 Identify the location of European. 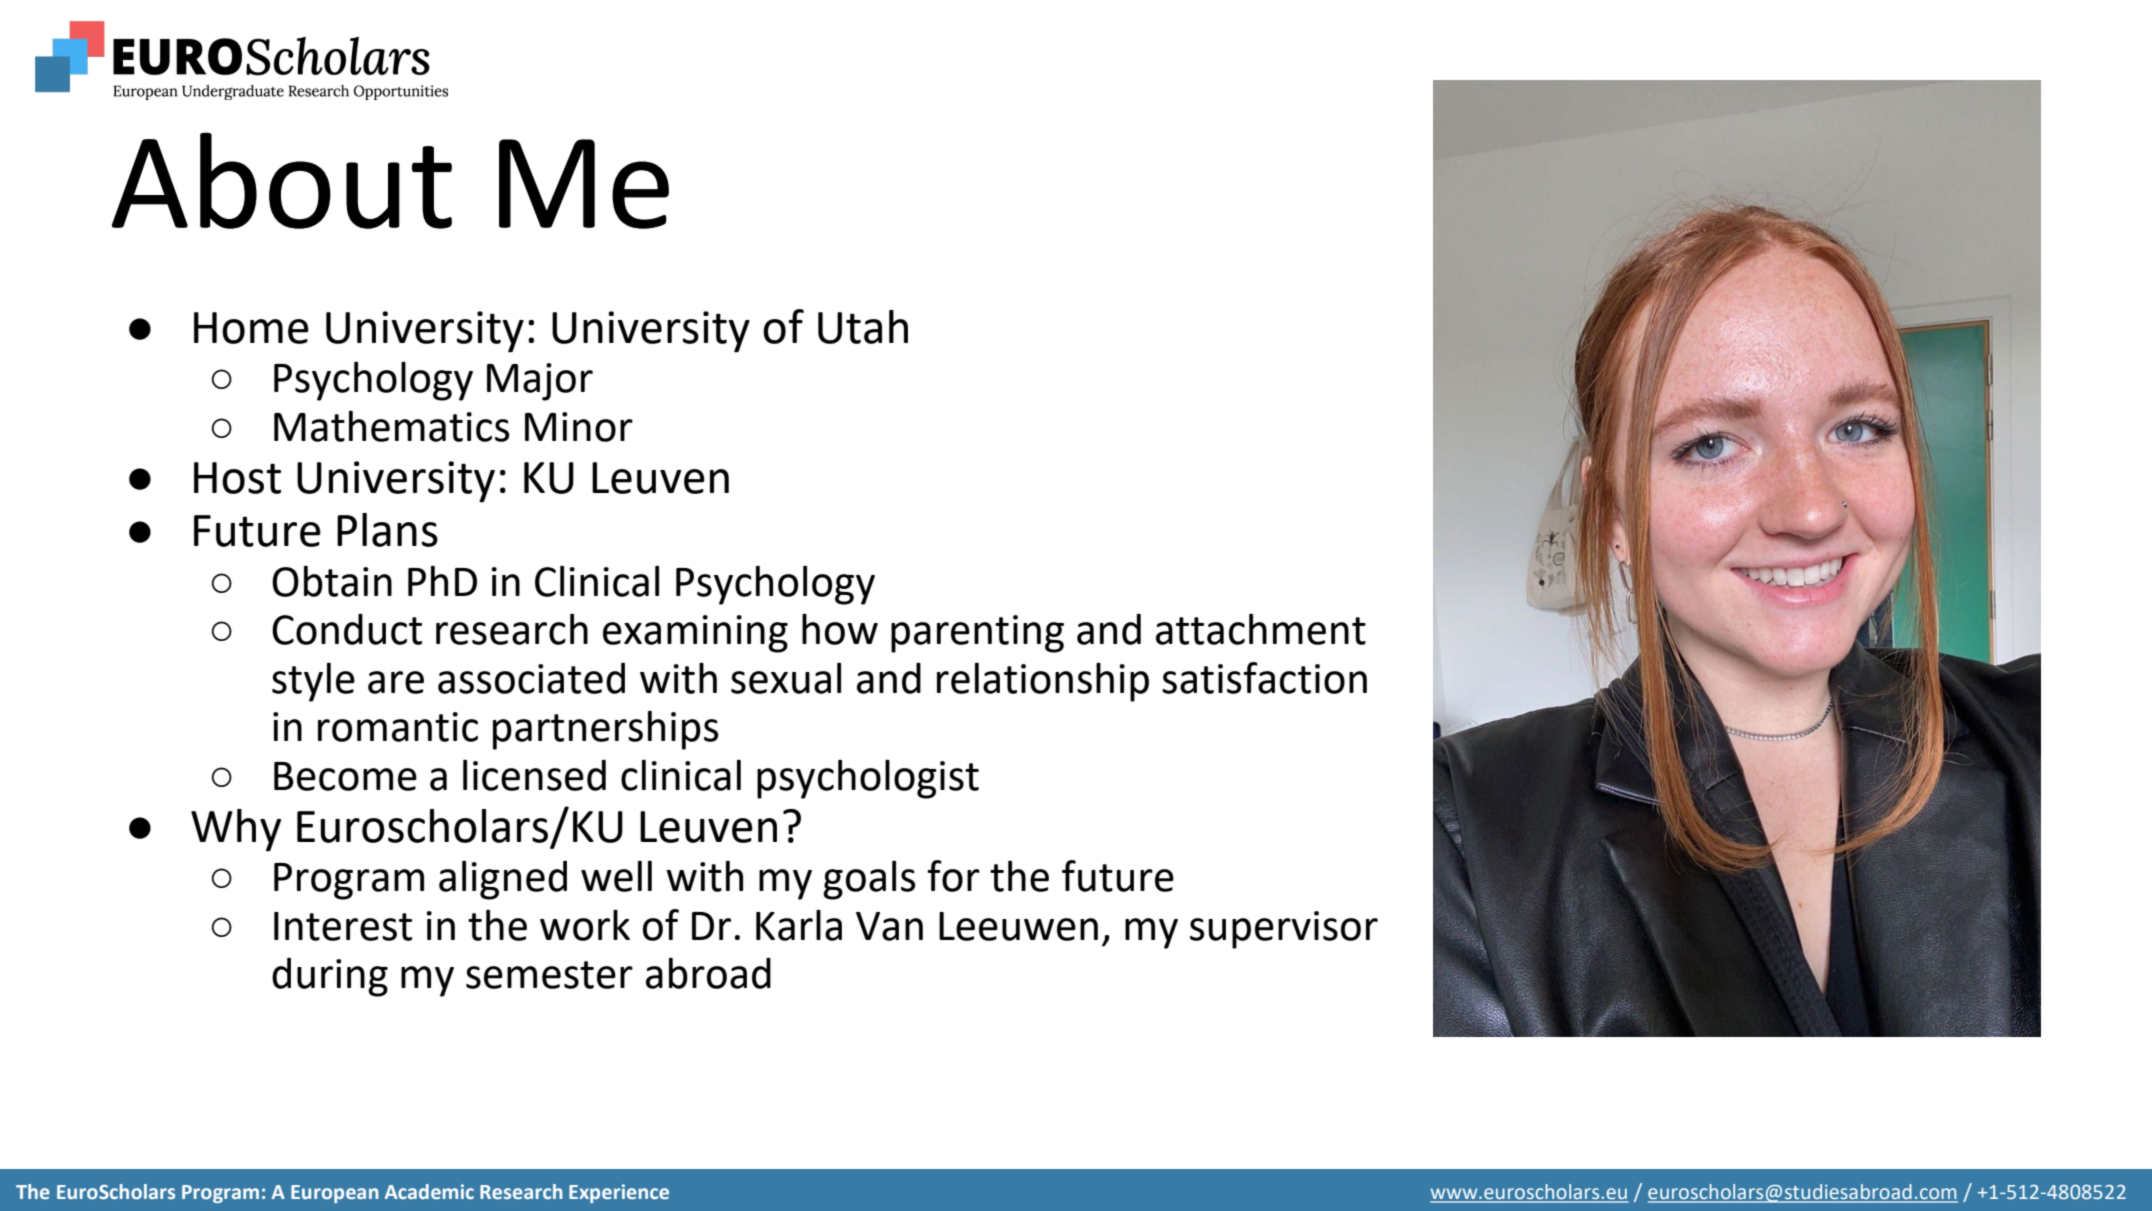
(335, 1194).
